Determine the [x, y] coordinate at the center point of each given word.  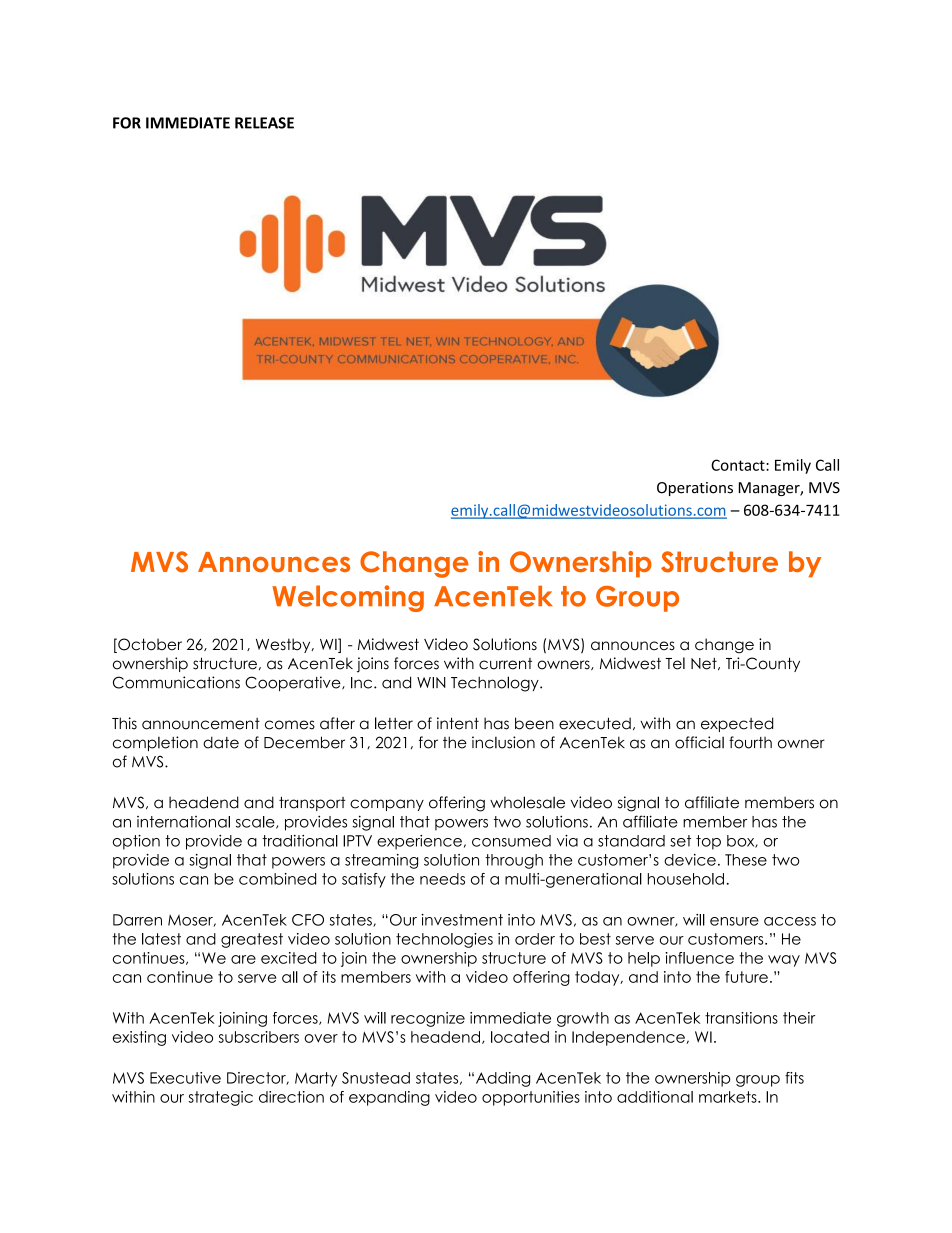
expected [737, 724]
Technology [496, 684]
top [708, 842]
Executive [185, 1078]
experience [419, 842]
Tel [675, 663]
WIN [431, 683]
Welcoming [348, 598]
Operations [695, 489]
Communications [176, 682]
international [183, 822]
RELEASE [264, 123]
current [505, 664]
